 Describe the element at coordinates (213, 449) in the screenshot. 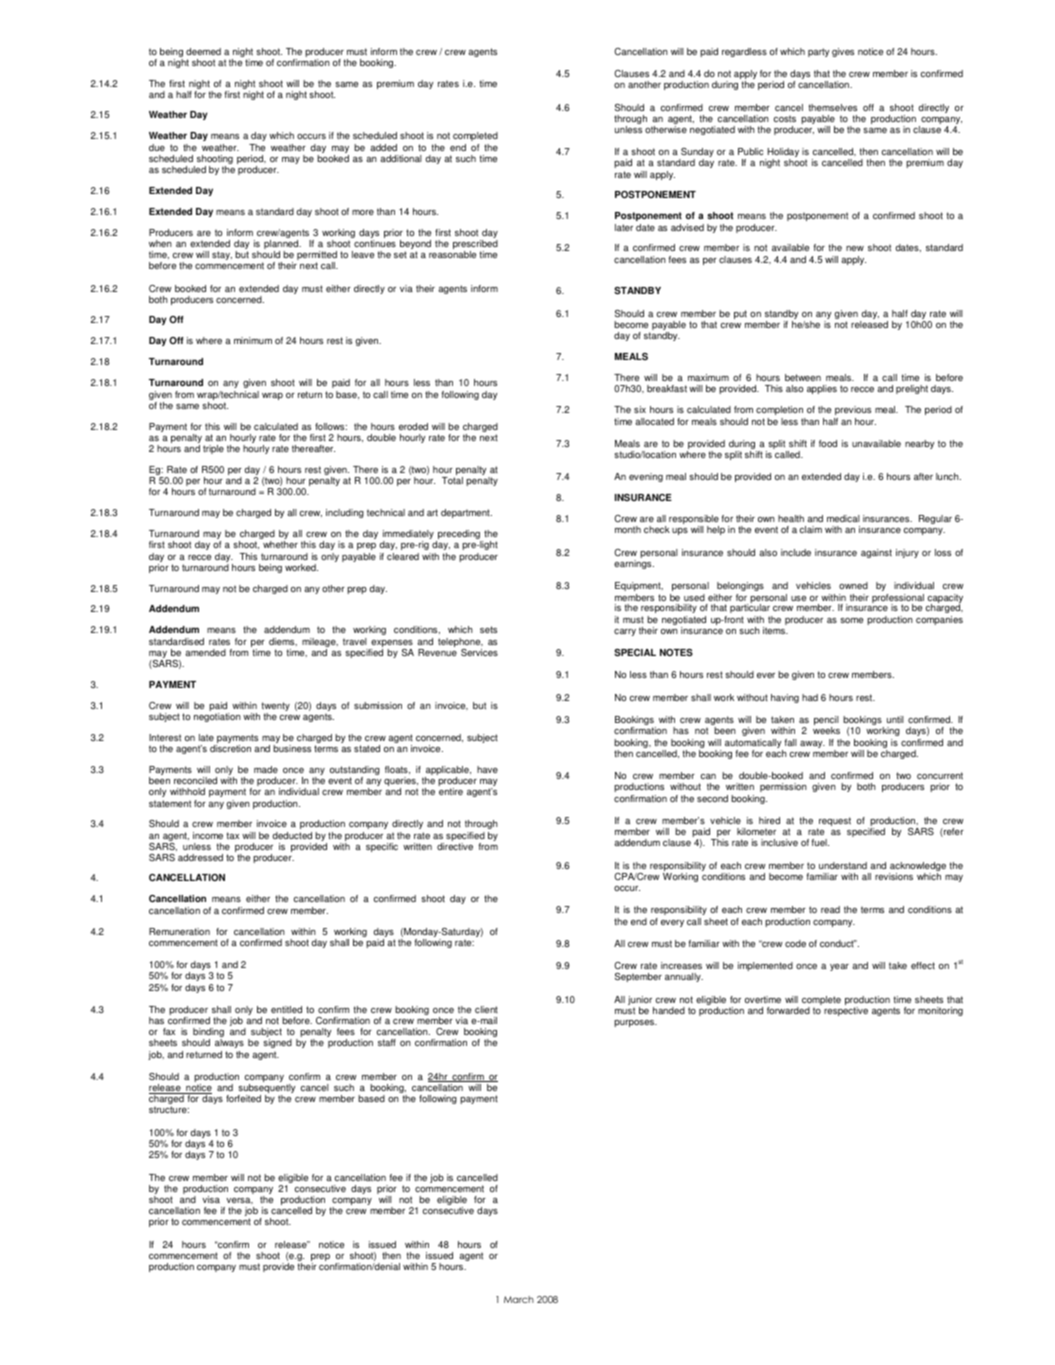

I see `triple` at that location.
